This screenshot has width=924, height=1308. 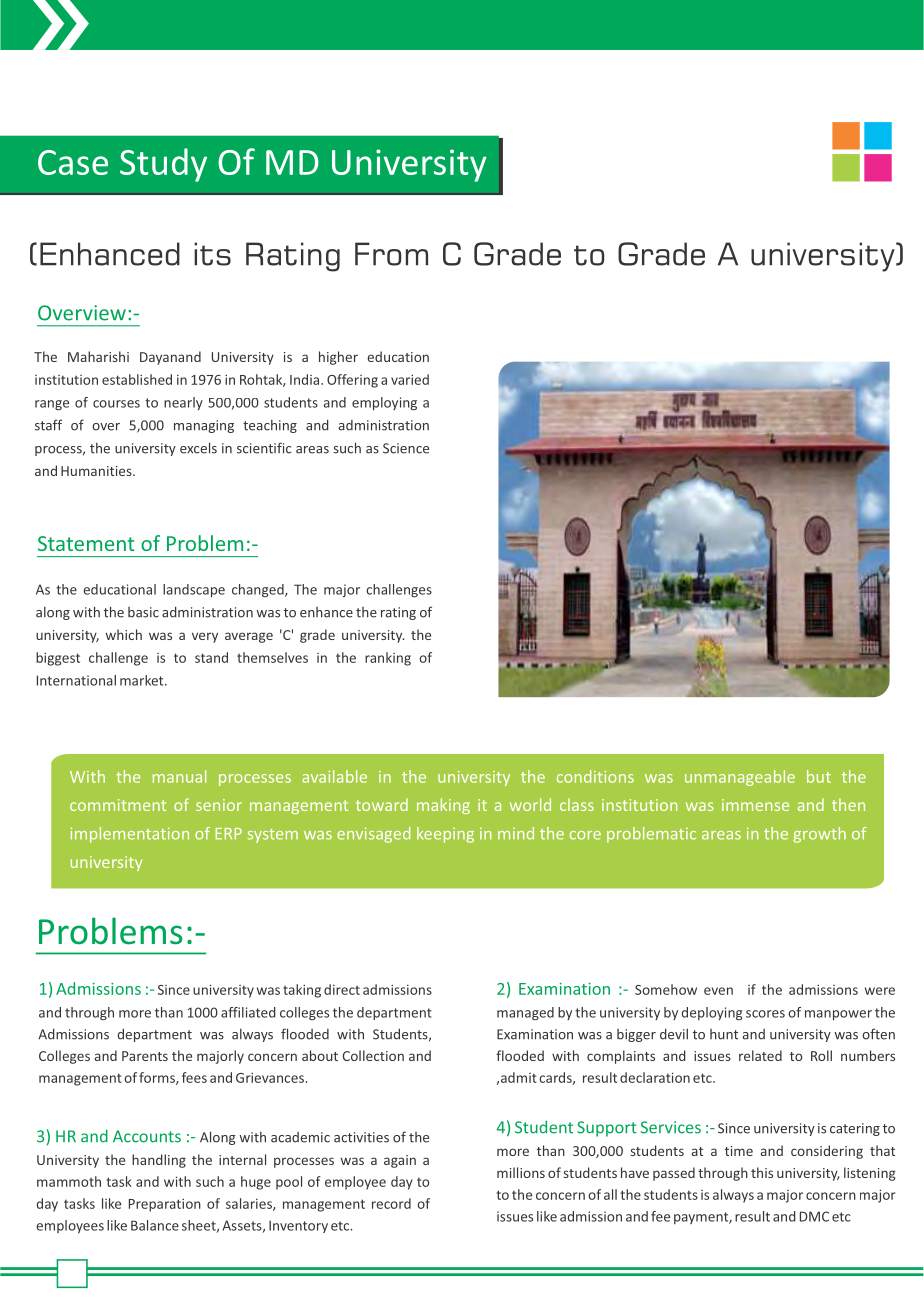 What do you see at coordinates (410, 379) in the screenshot?
I see `varied` at bounding box center [410, 379].
